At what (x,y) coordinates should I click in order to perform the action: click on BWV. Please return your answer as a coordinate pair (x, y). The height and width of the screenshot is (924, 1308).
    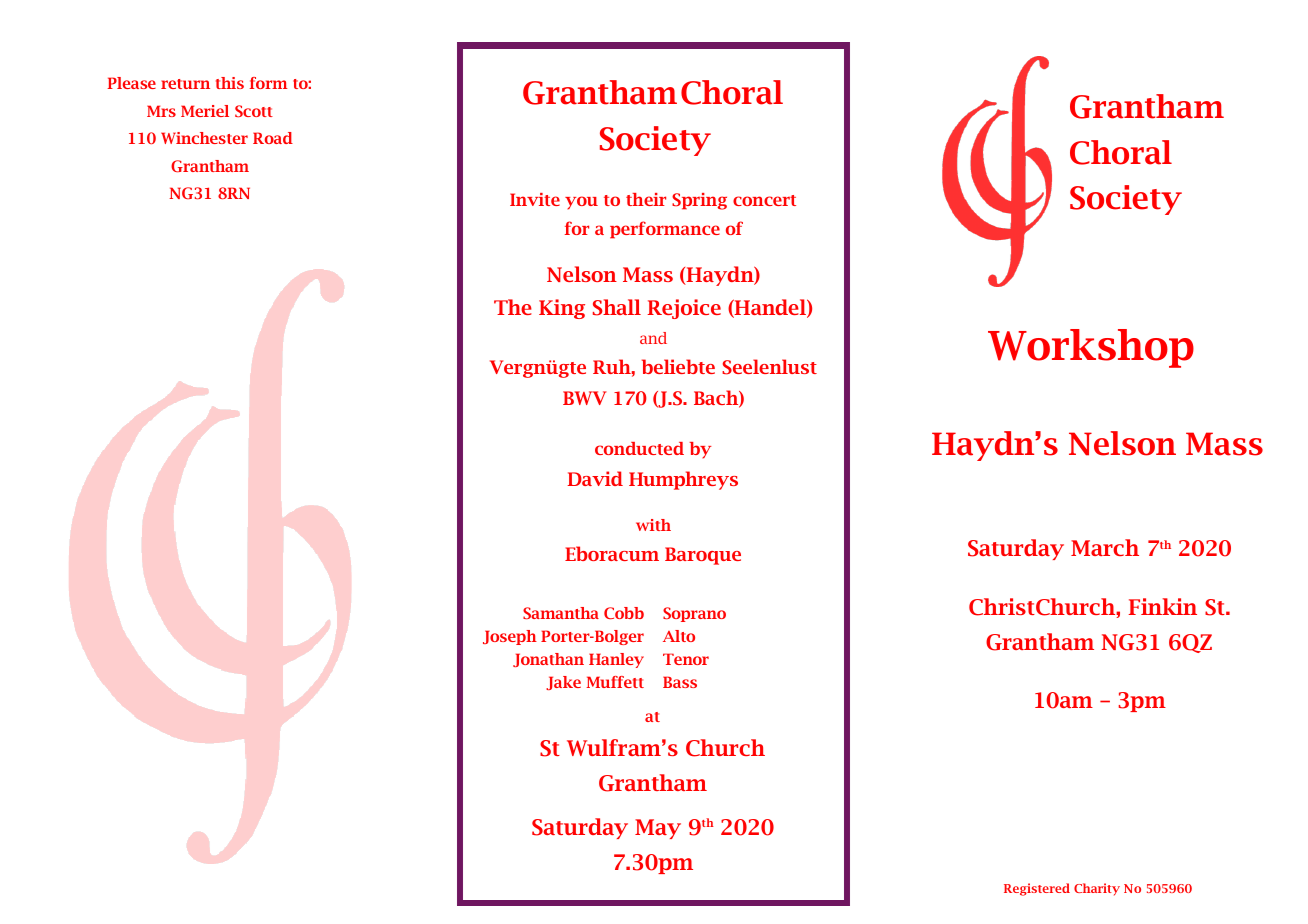
    Looking at the image, I should click on (585, 398).
